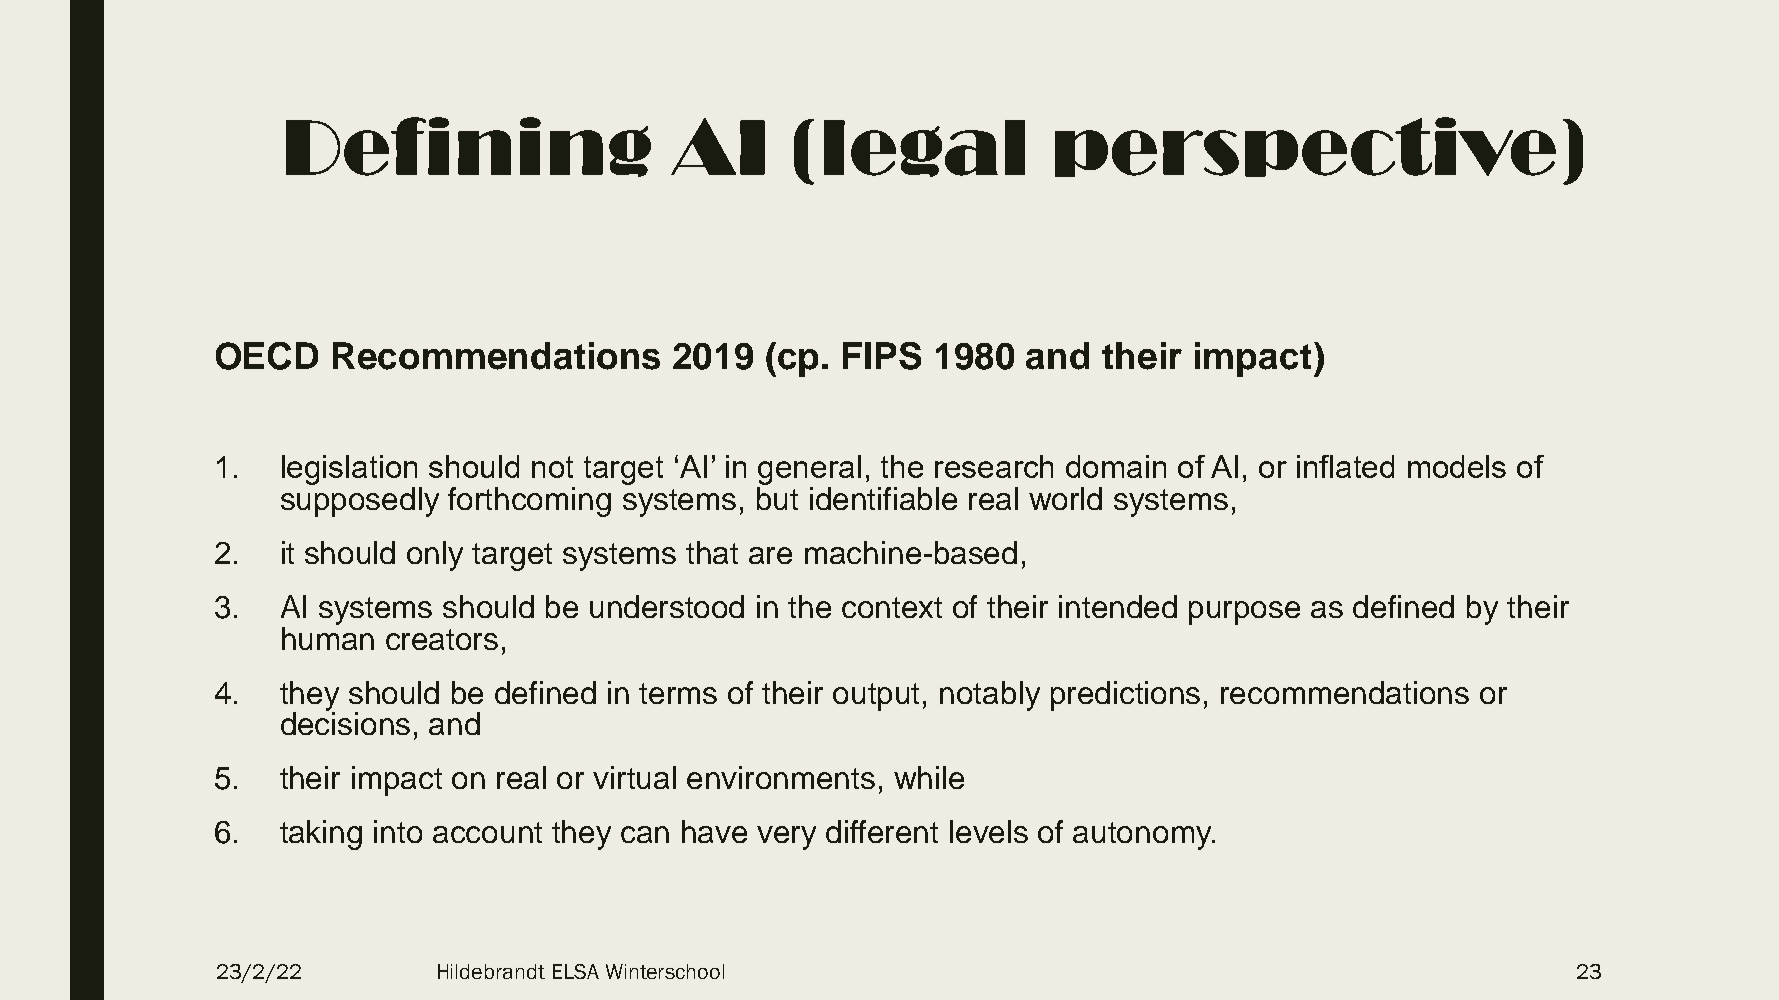  I want to click on purpose, so click(1244, 613).
